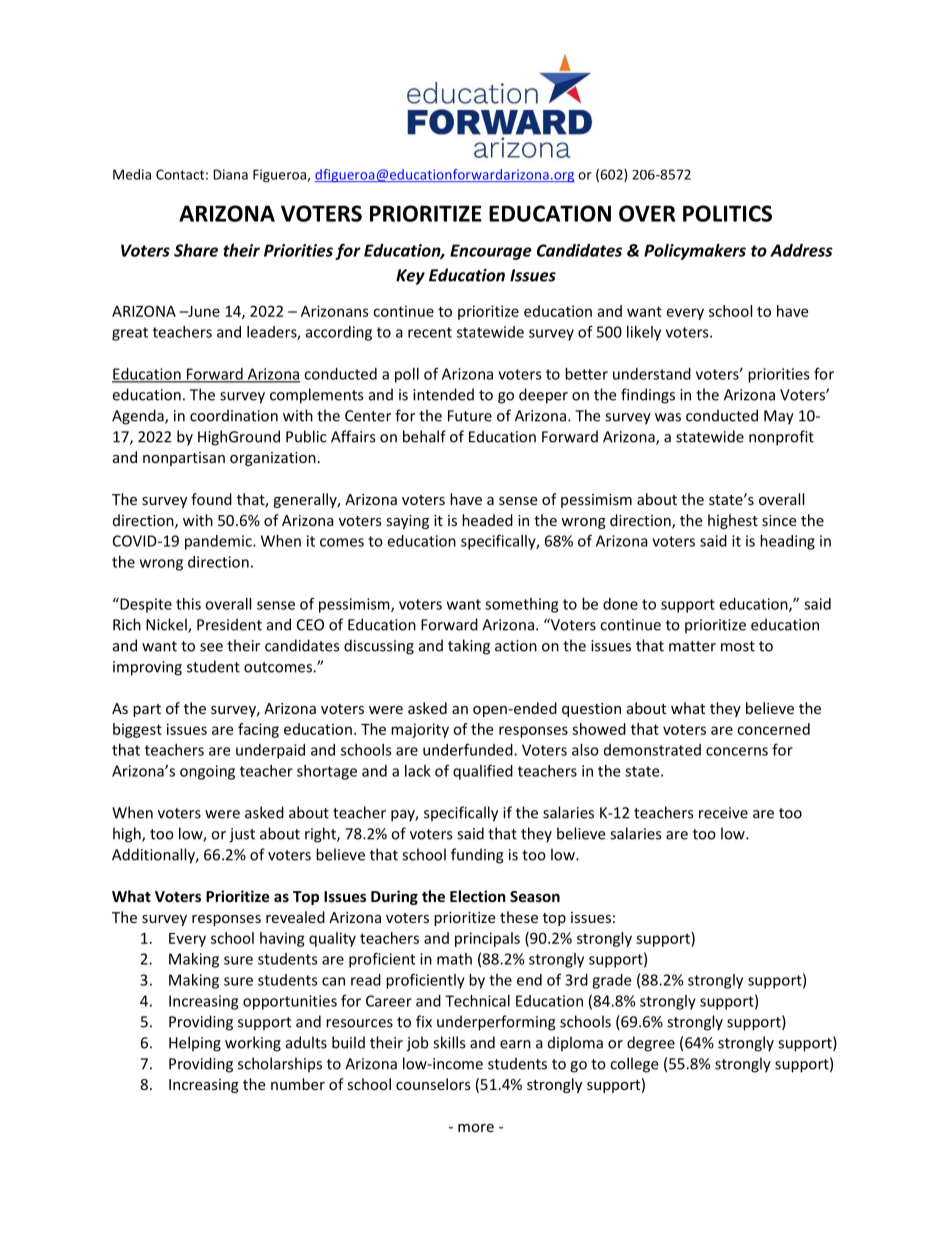 The width and height of the screenshot is (952, 1233). Describe the element at coordinates (234, 415) in the screenshot. I see `coordination` at that location.
